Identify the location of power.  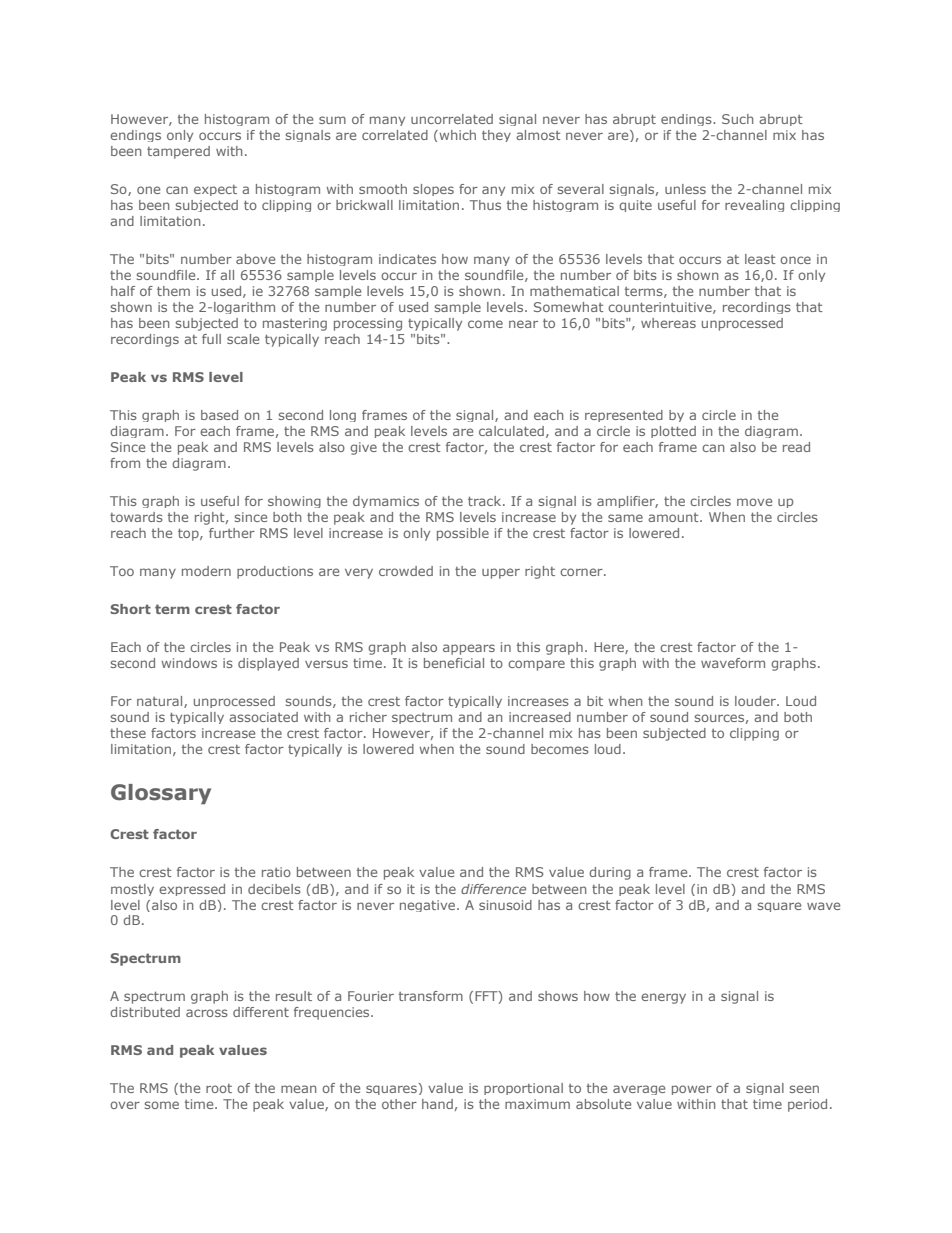
(692, 1090).
